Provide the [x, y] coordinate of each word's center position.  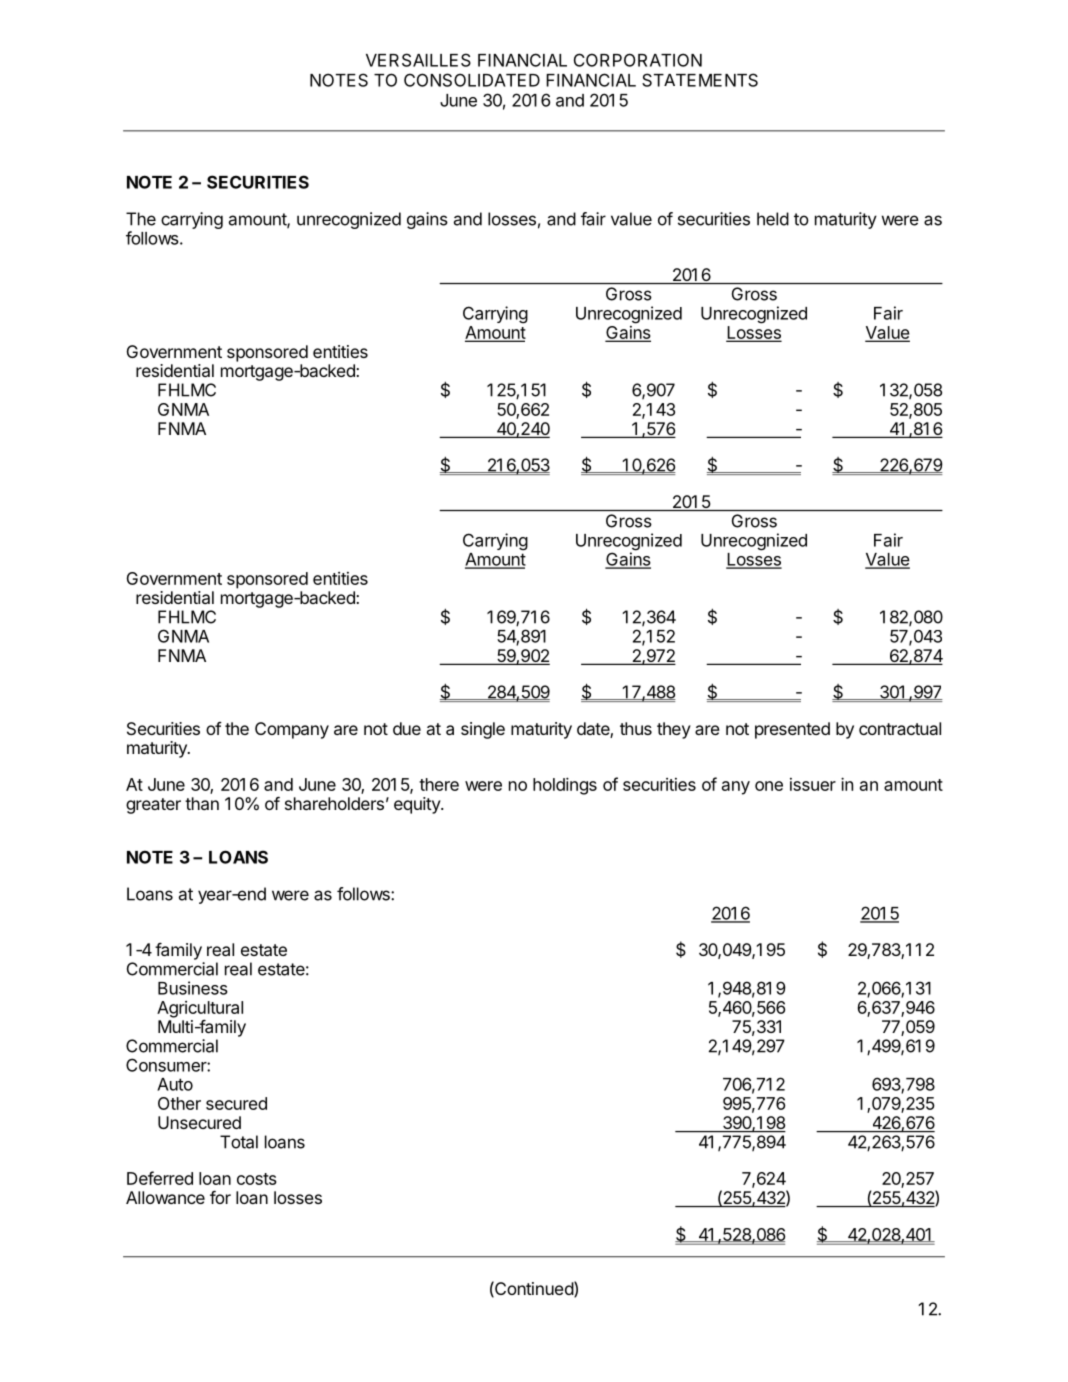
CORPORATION [638, 60]
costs [257, 1179]
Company [292, 730]
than [202, 803]
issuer [813, 784]
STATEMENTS [700, 80]
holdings [565, 786]
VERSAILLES [418, 60]
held [773, 219]
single [483, 730]
